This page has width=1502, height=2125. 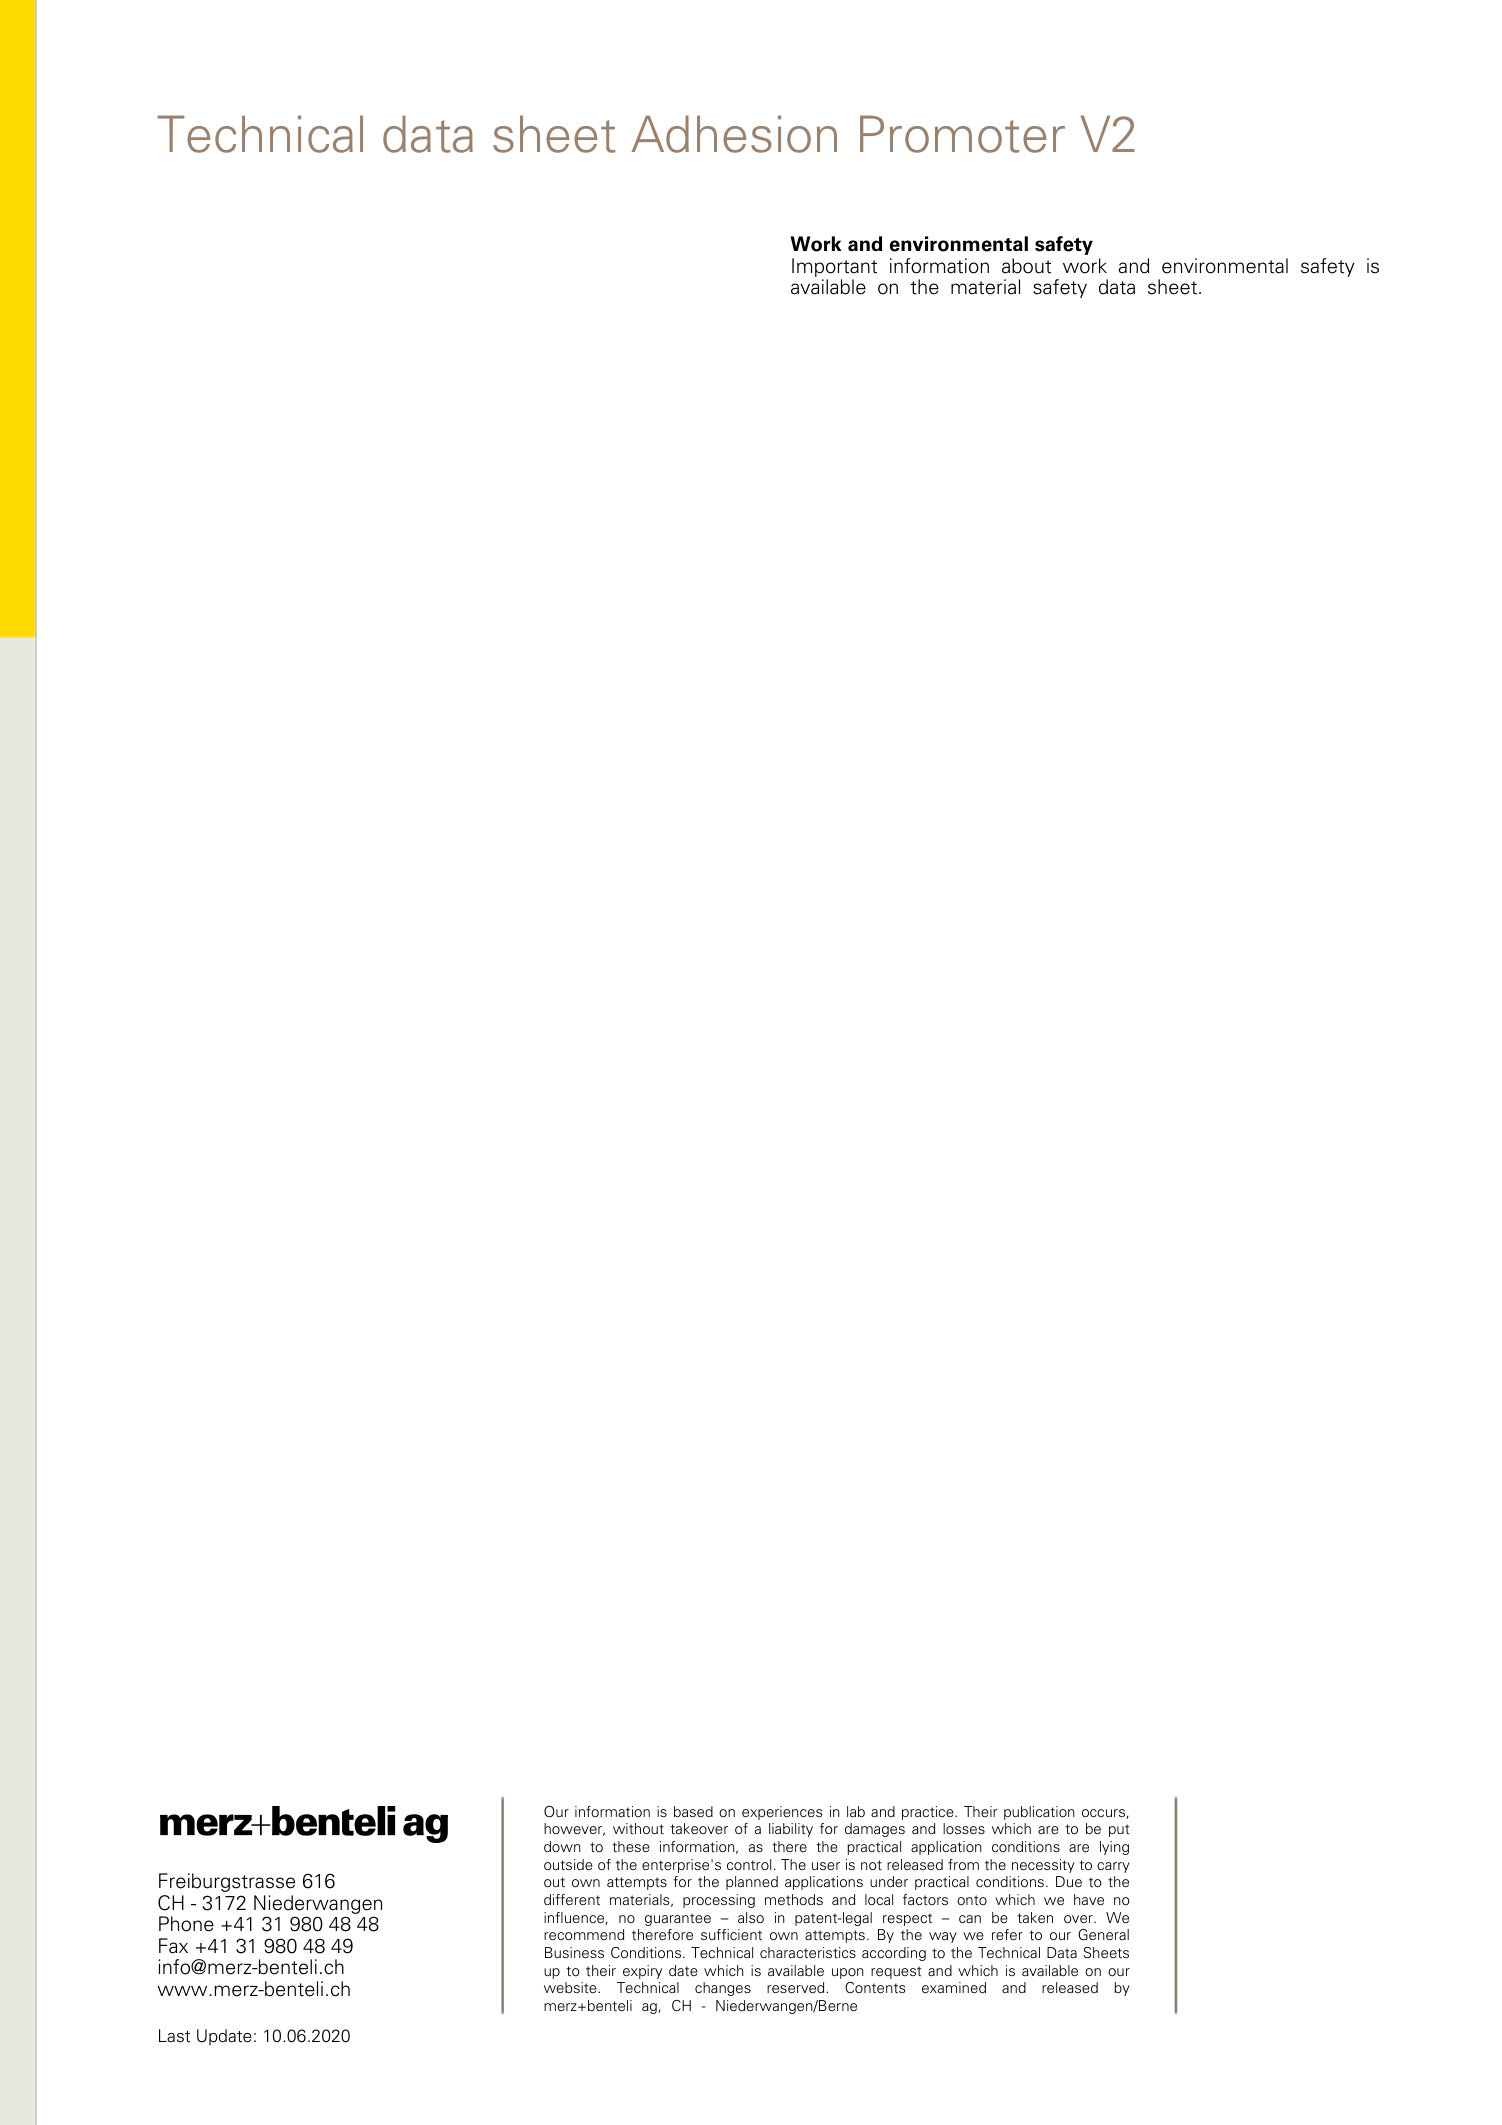 I want to click on experiences, so click(x=782, y=1813).
